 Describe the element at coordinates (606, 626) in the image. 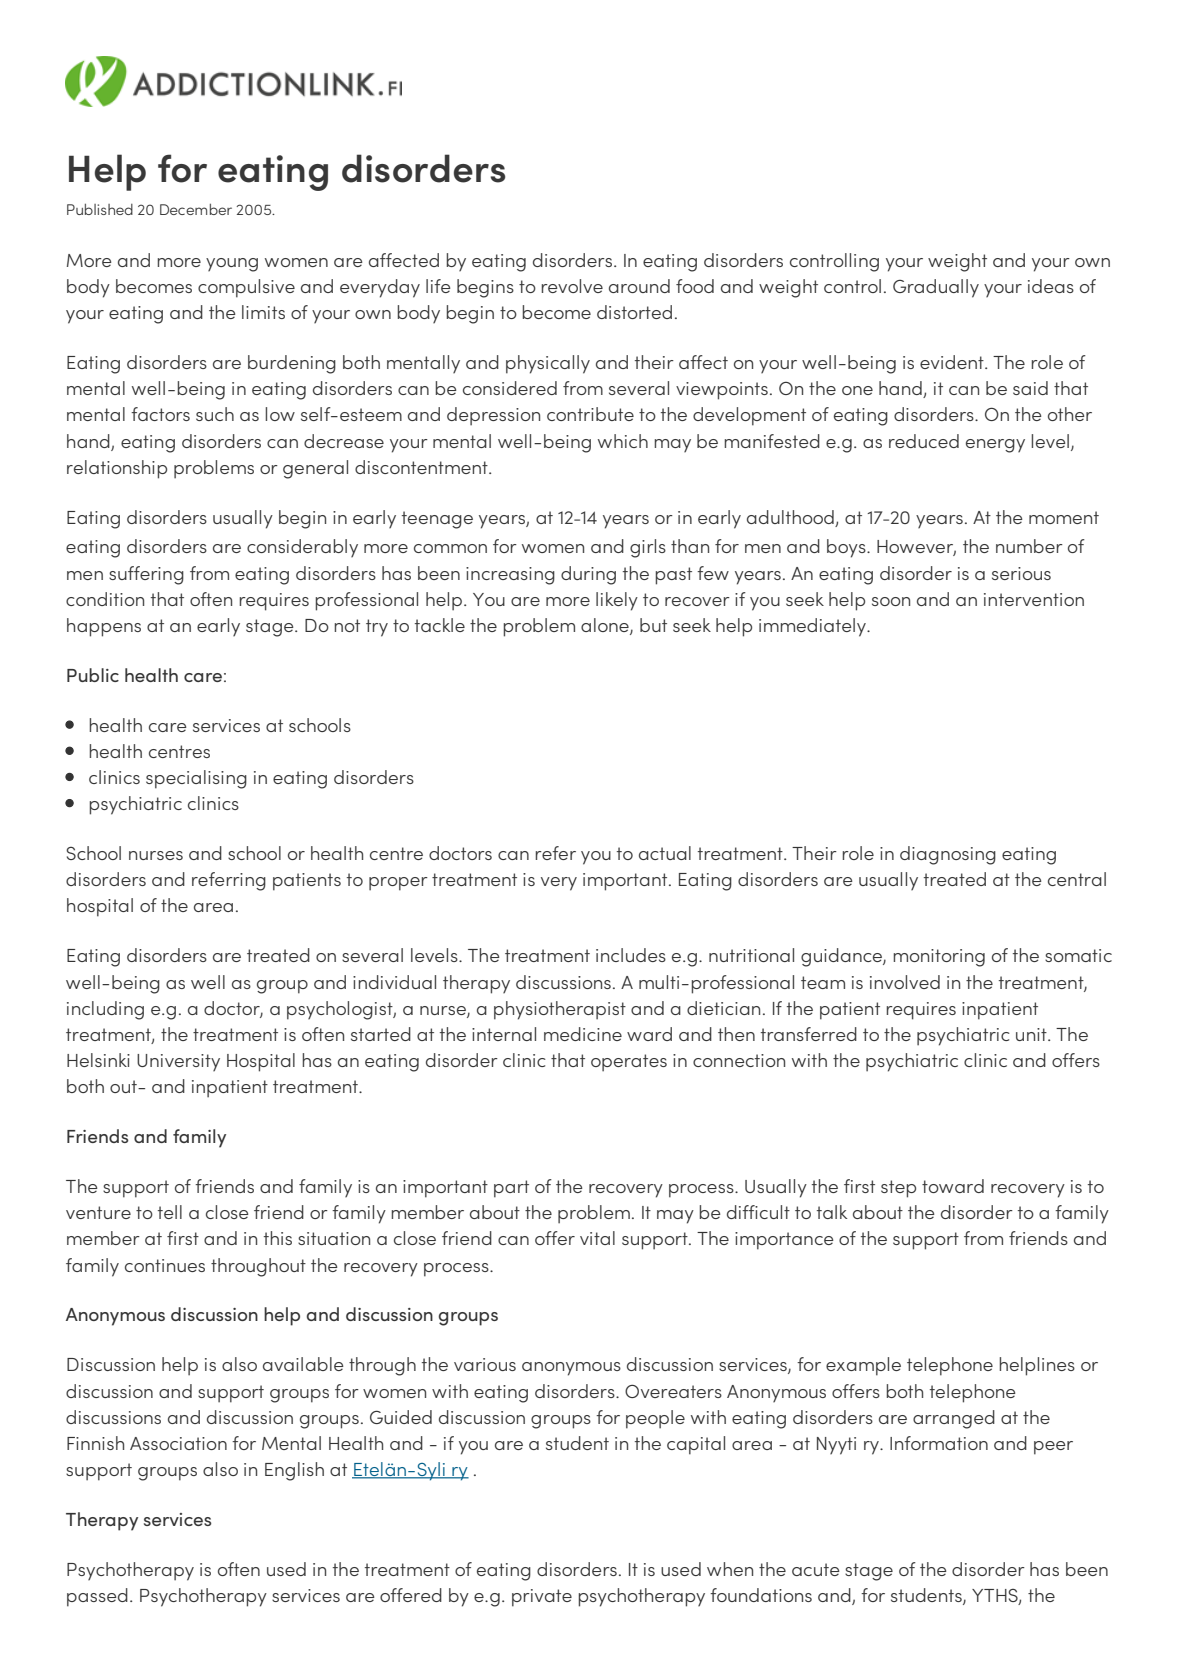

I see `alone` at that location.
